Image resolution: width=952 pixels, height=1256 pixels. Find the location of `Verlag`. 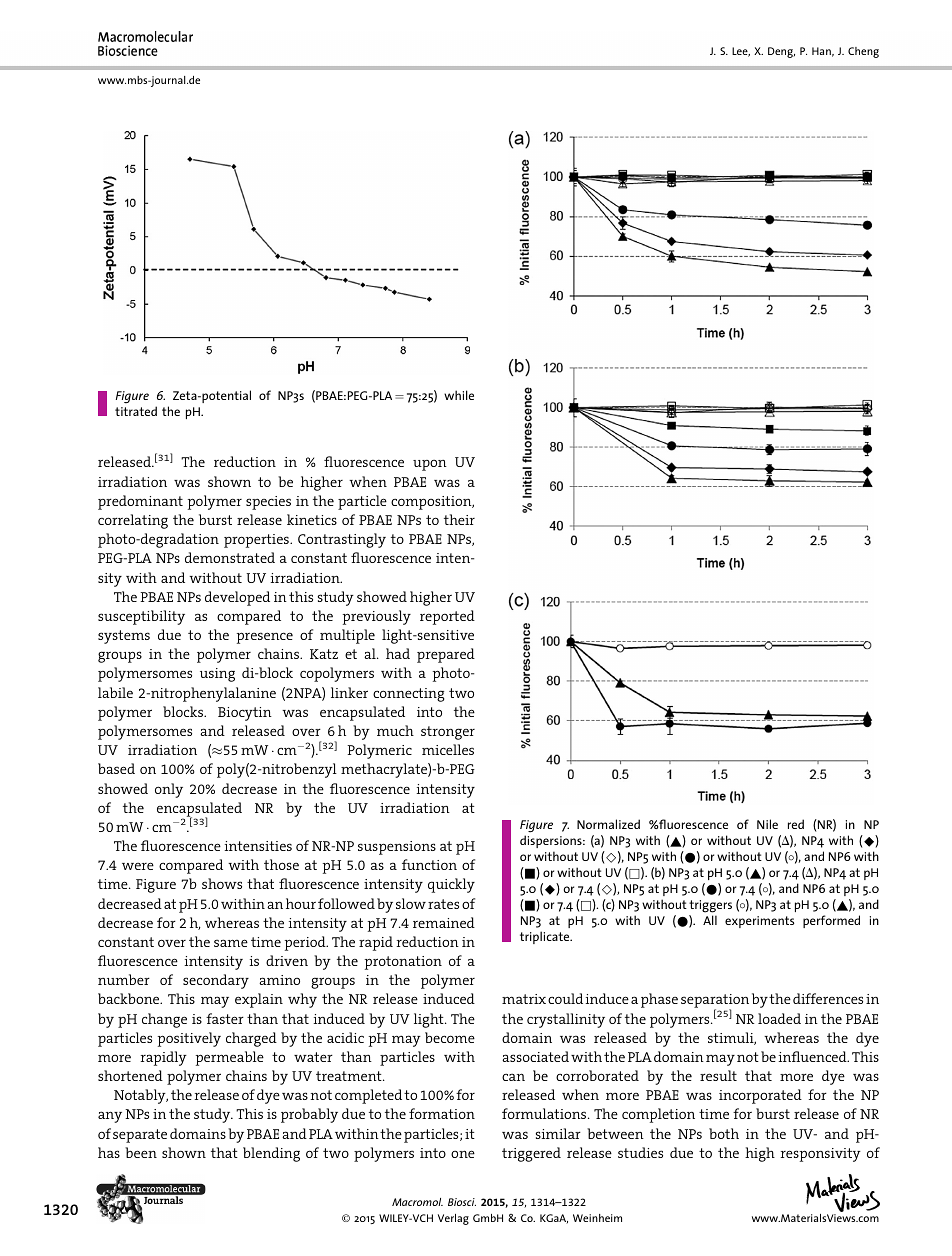

Verlag is located at coordinates (453, 1219).
